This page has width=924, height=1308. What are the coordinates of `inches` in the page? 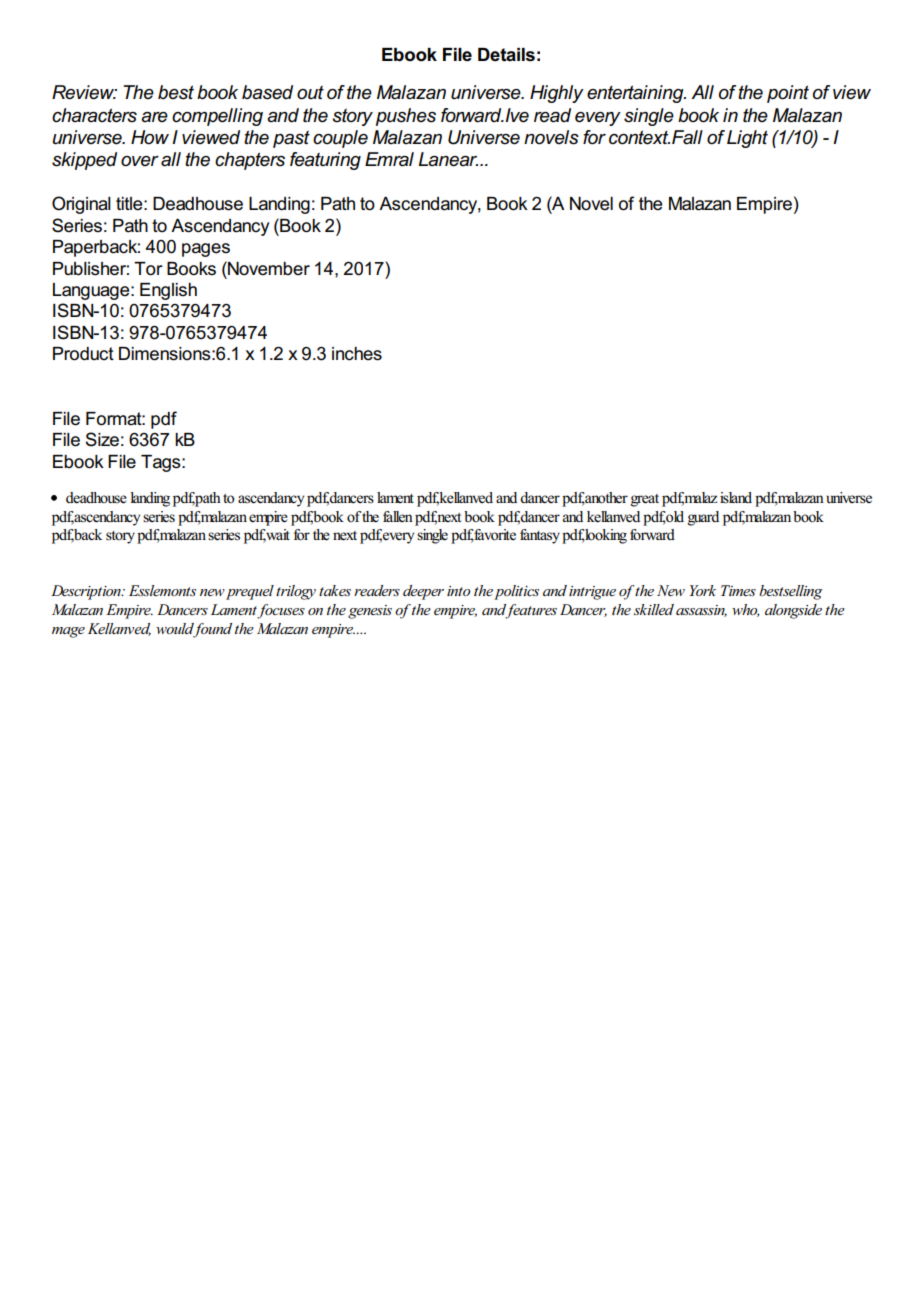 It's located at (357, 354).
